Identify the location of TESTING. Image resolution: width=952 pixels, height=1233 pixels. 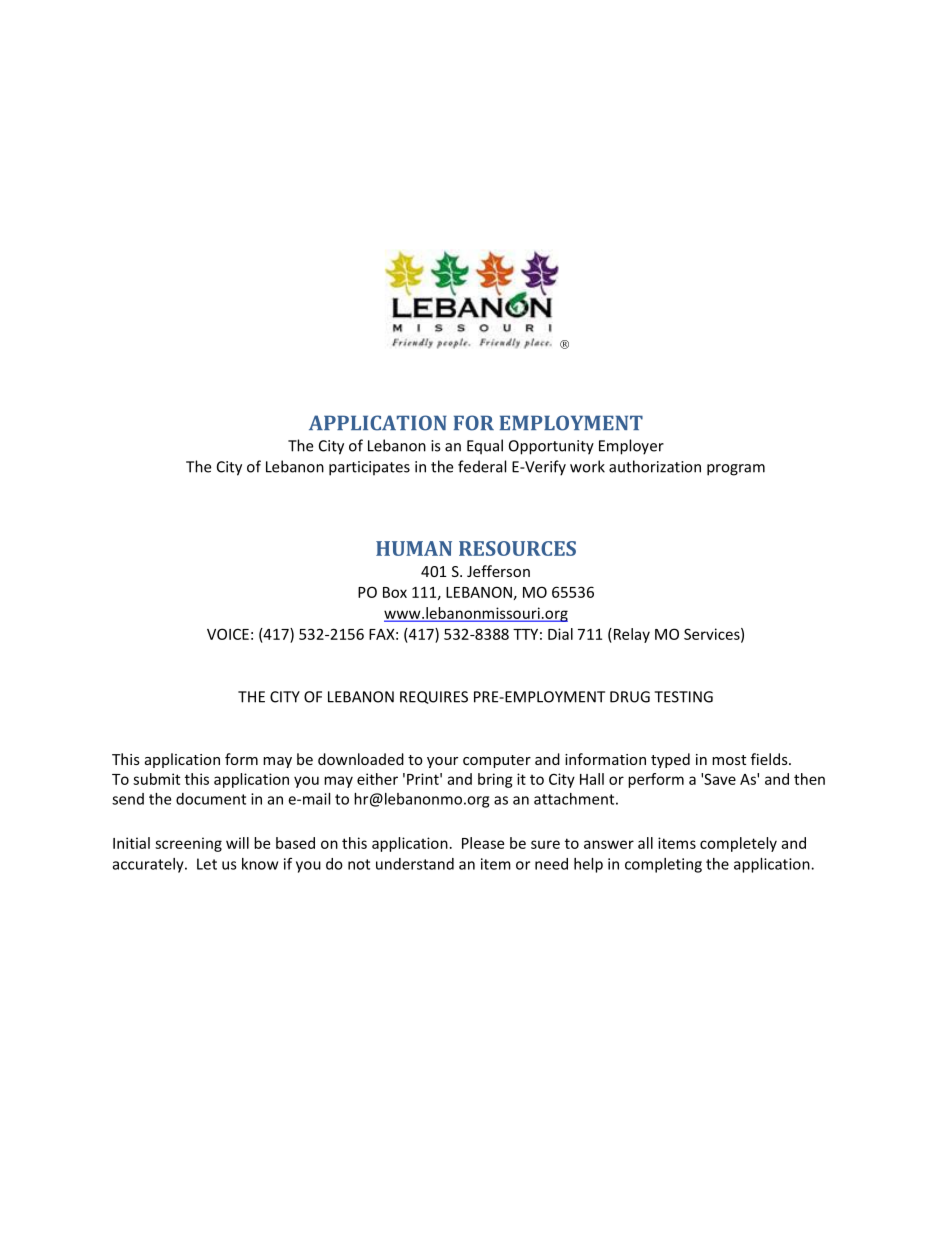
(683, 697).
